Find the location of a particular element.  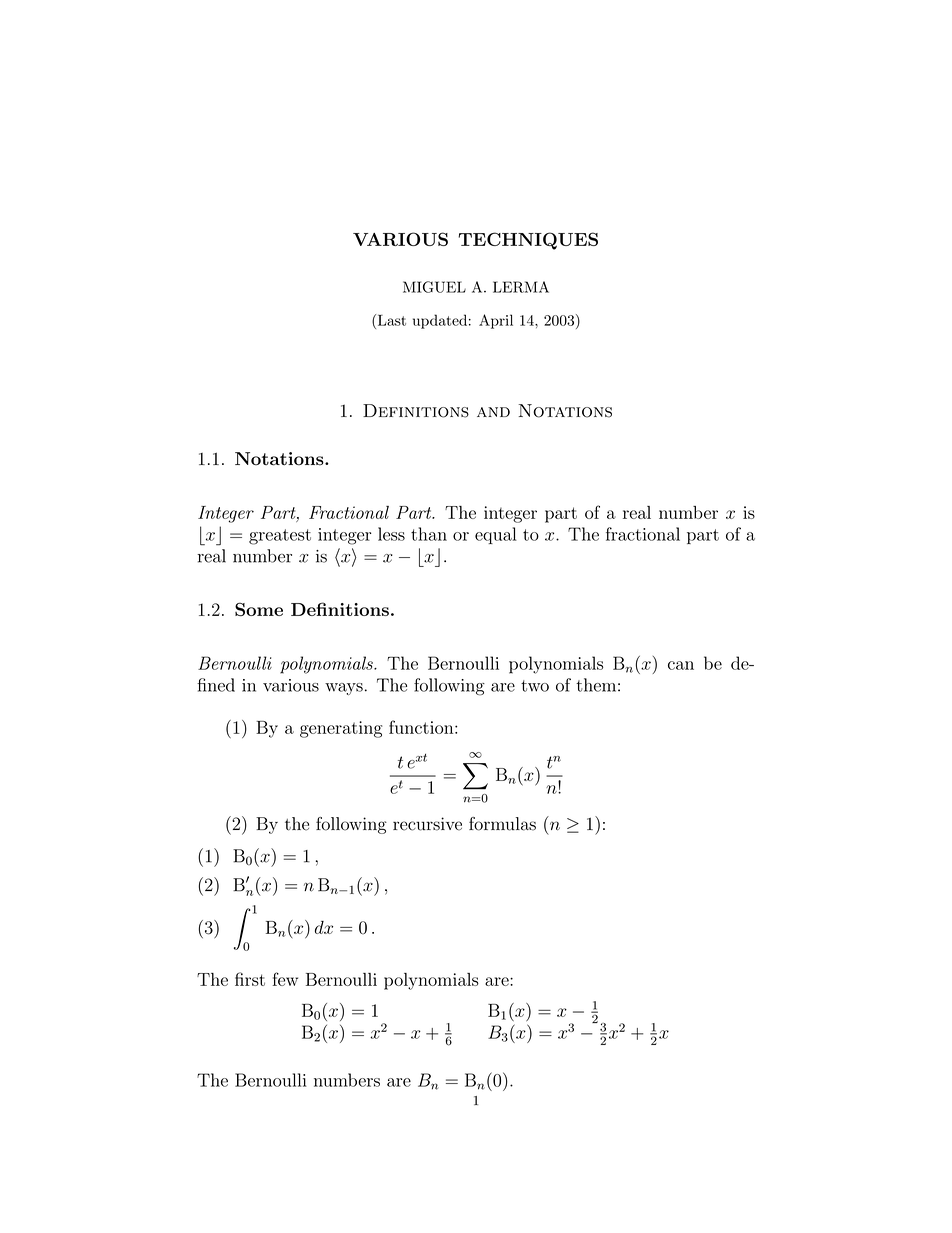

TECHNIQUES is located at coordinates (528, 241).
